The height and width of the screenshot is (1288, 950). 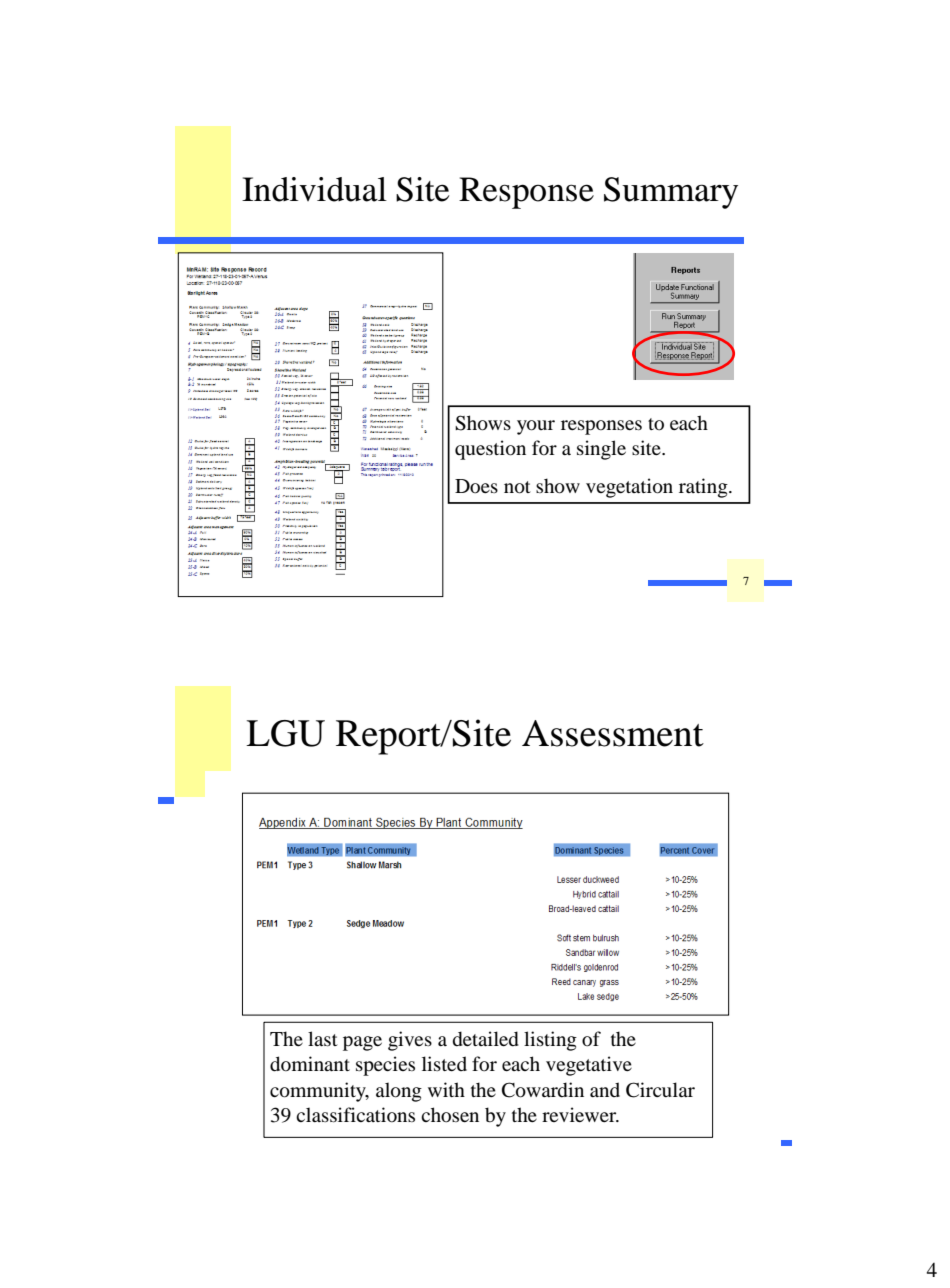 What do you see at coordinates (314, 189) in the screenshot?
I see `Individual` at bounding box center [314, 189].
